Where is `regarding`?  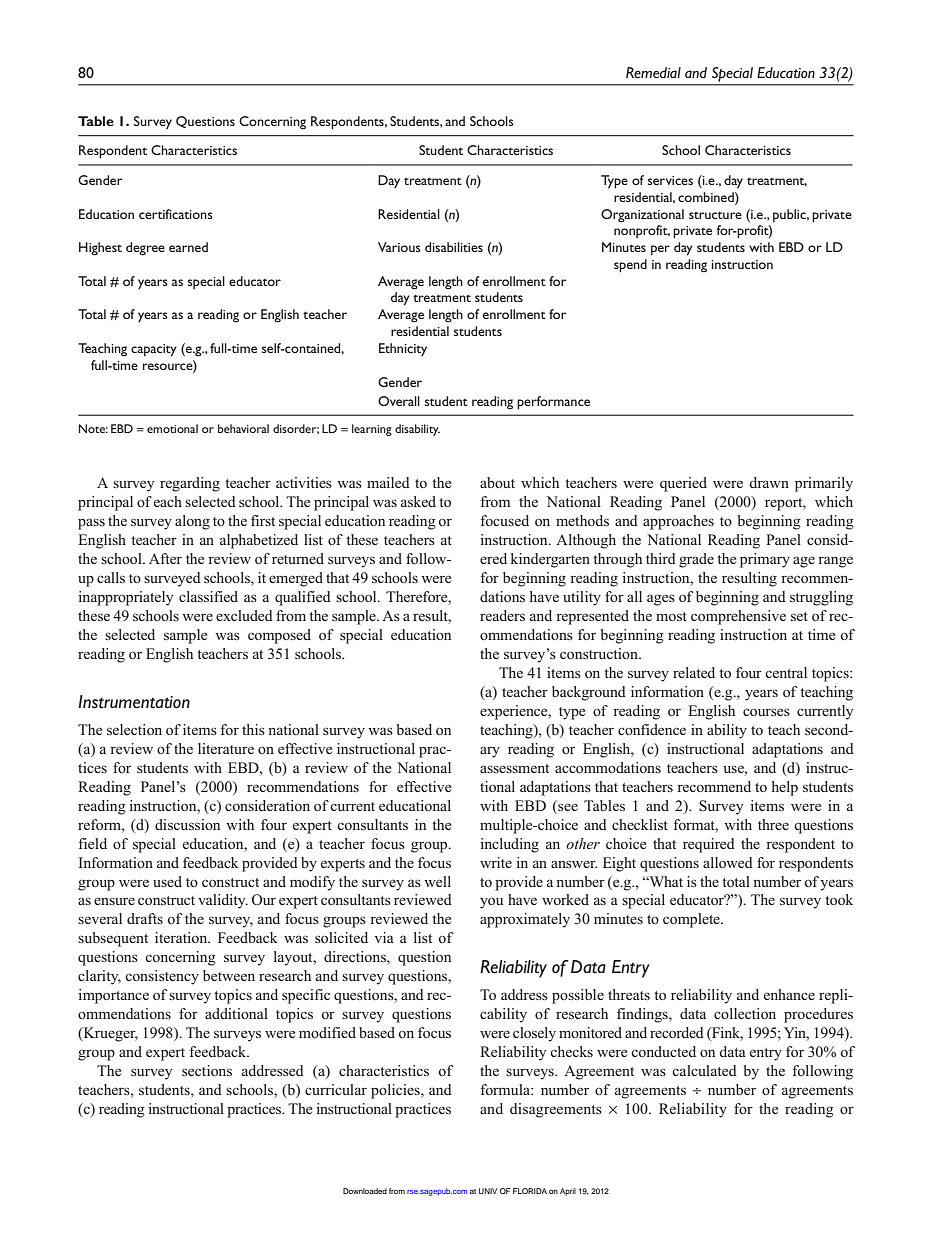 regarding is located at coordinates (190, 484).
